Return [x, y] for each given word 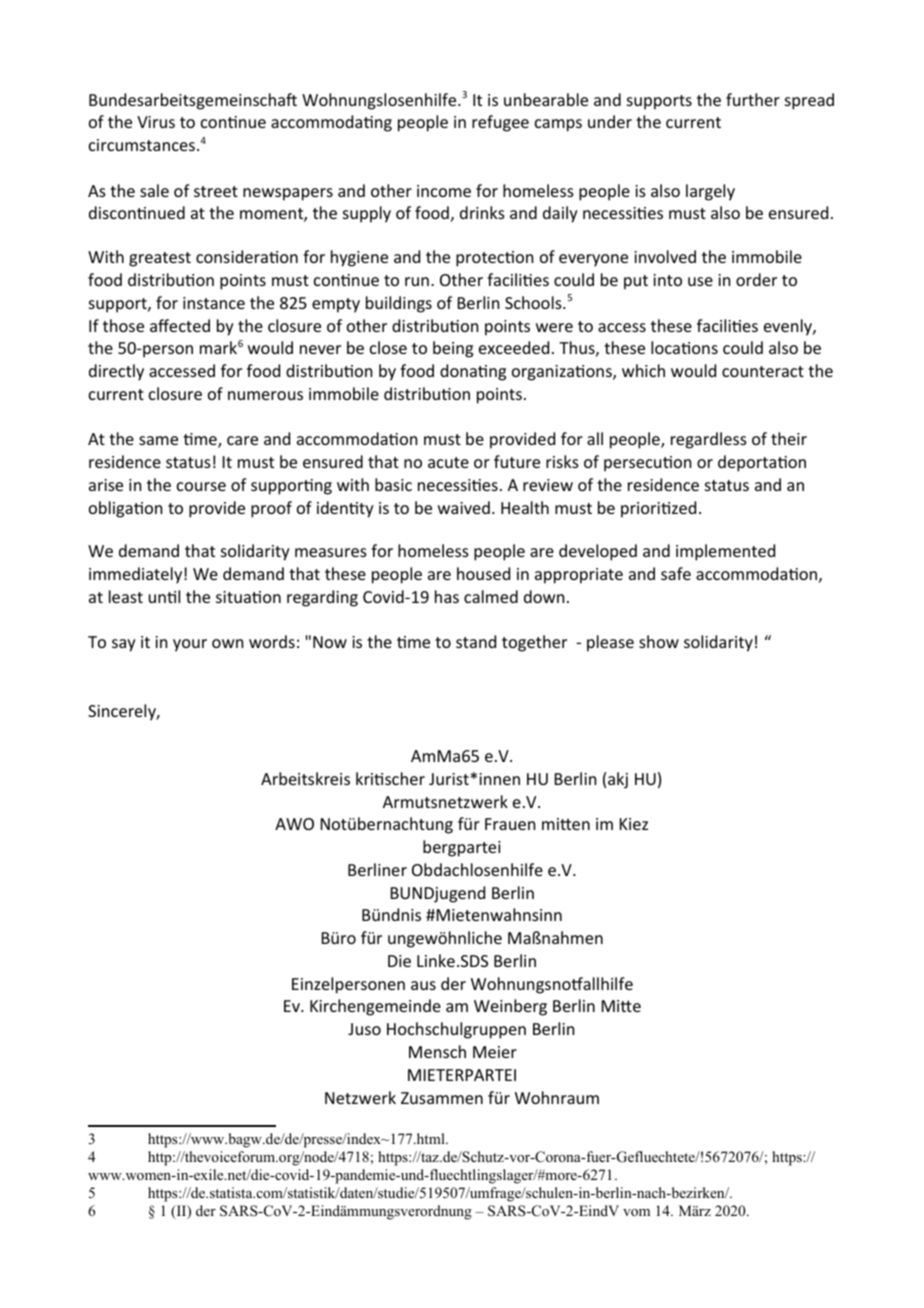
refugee [500, 123]
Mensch [437, 1051]
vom [636, 1212]
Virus [156, 122]
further [753, 99]
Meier [495, 1052]
